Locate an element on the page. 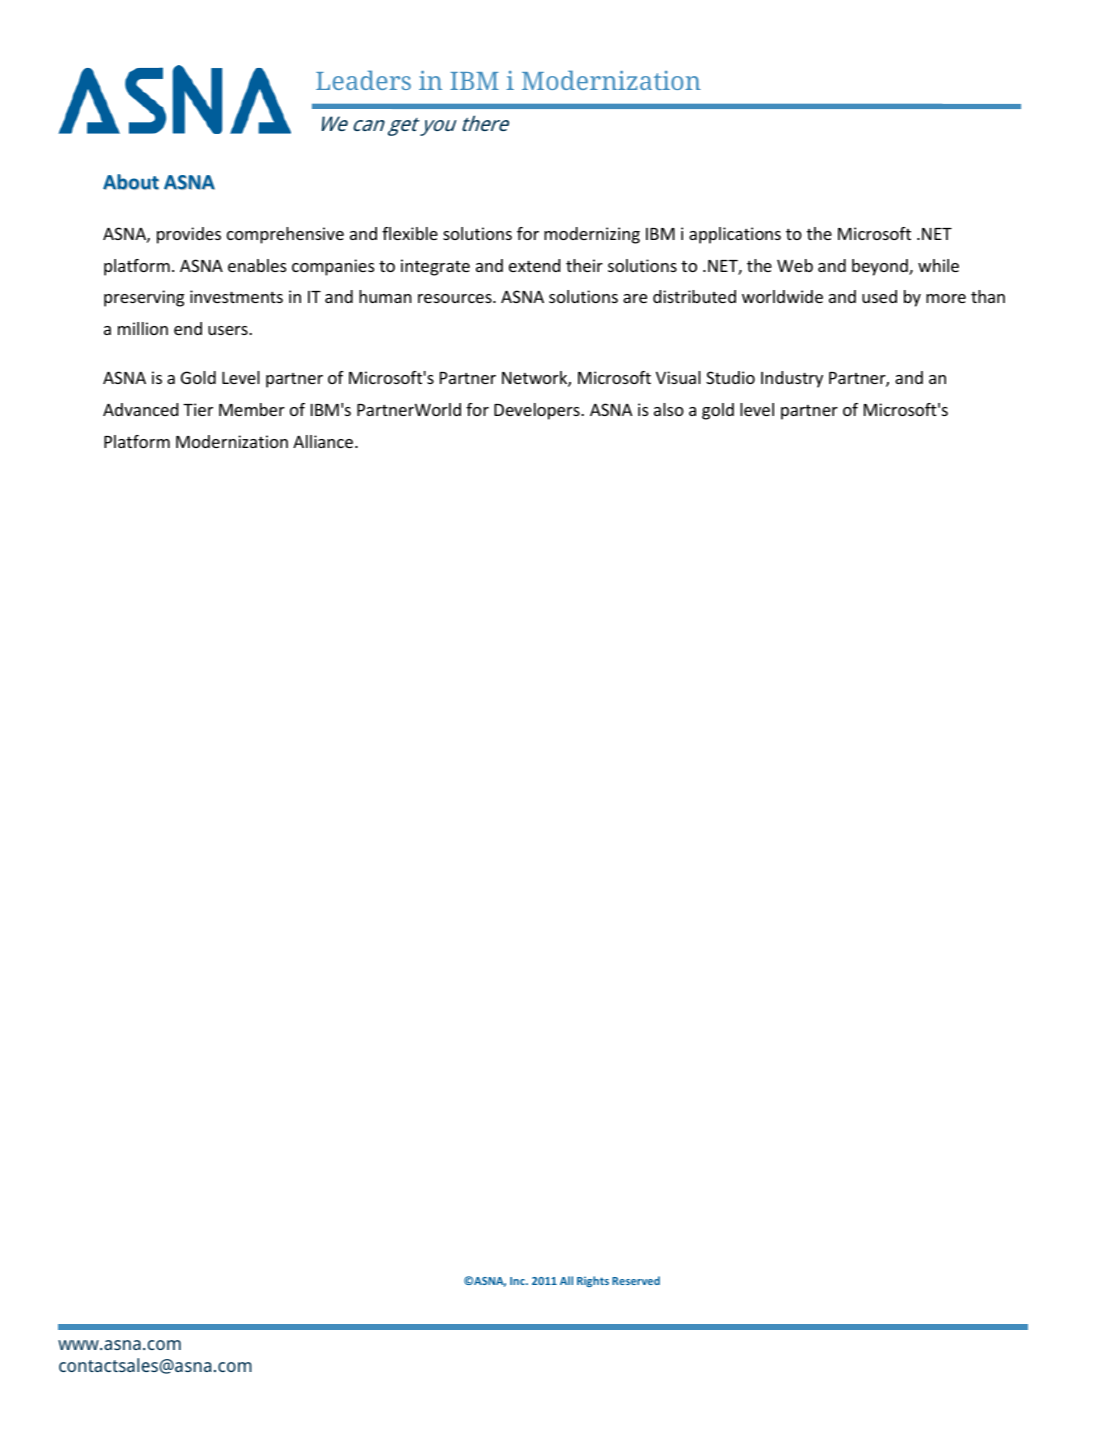 The height and width of the page is (1442, 1114). Reserved is located at coordinates (636, 1280).
